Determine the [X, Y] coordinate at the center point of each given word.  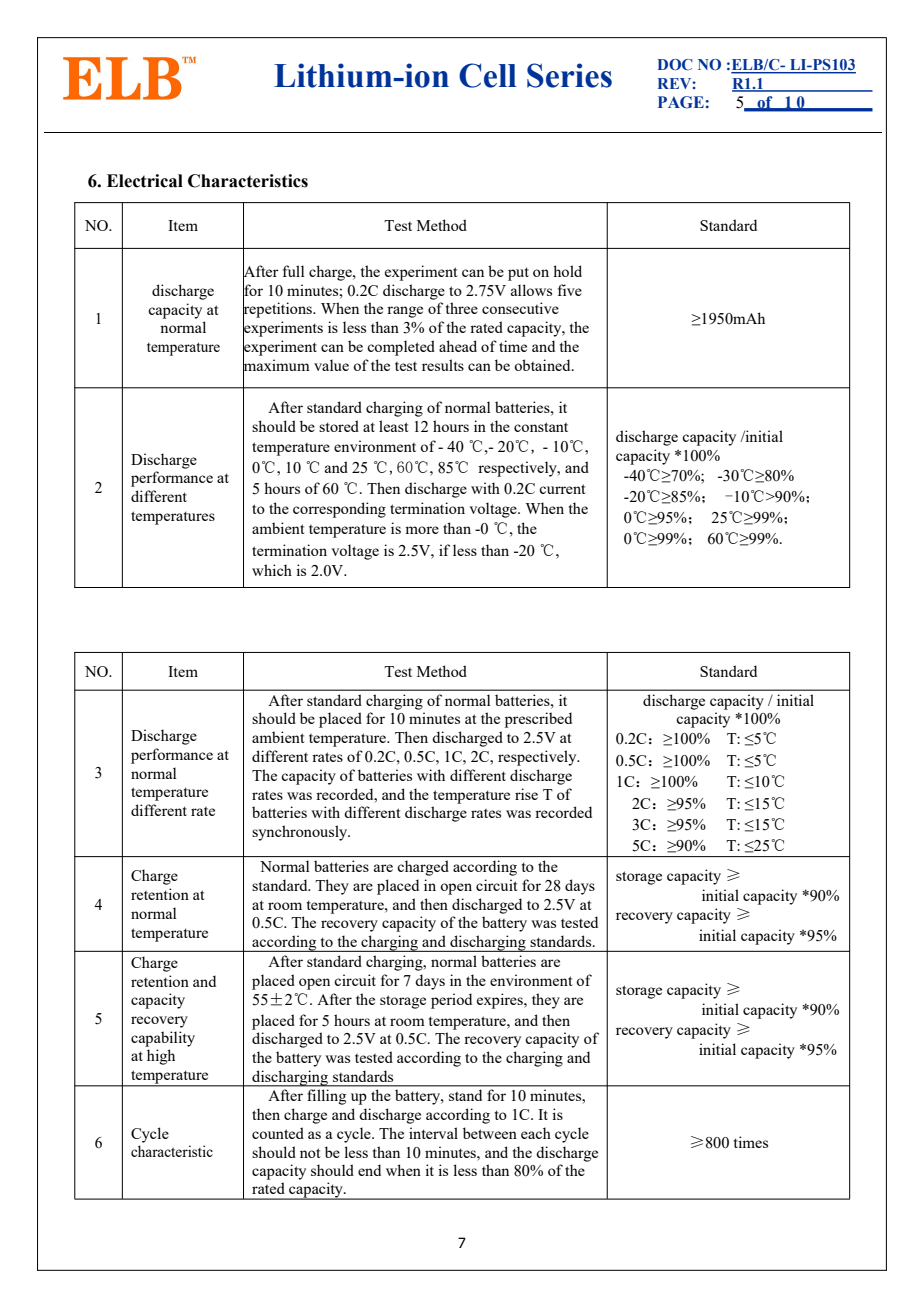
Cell [488, 75]
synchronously [301, 833]
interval [433, 1133]
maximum [276, 365]
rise [526, 794]
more [422, 530]
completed [401, 348]
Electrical [145, 181]
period [451, 1001]
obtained [543, 365]
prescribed [538, 720]
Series [569, 75]
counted [278, 1133]
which [272, 570]
